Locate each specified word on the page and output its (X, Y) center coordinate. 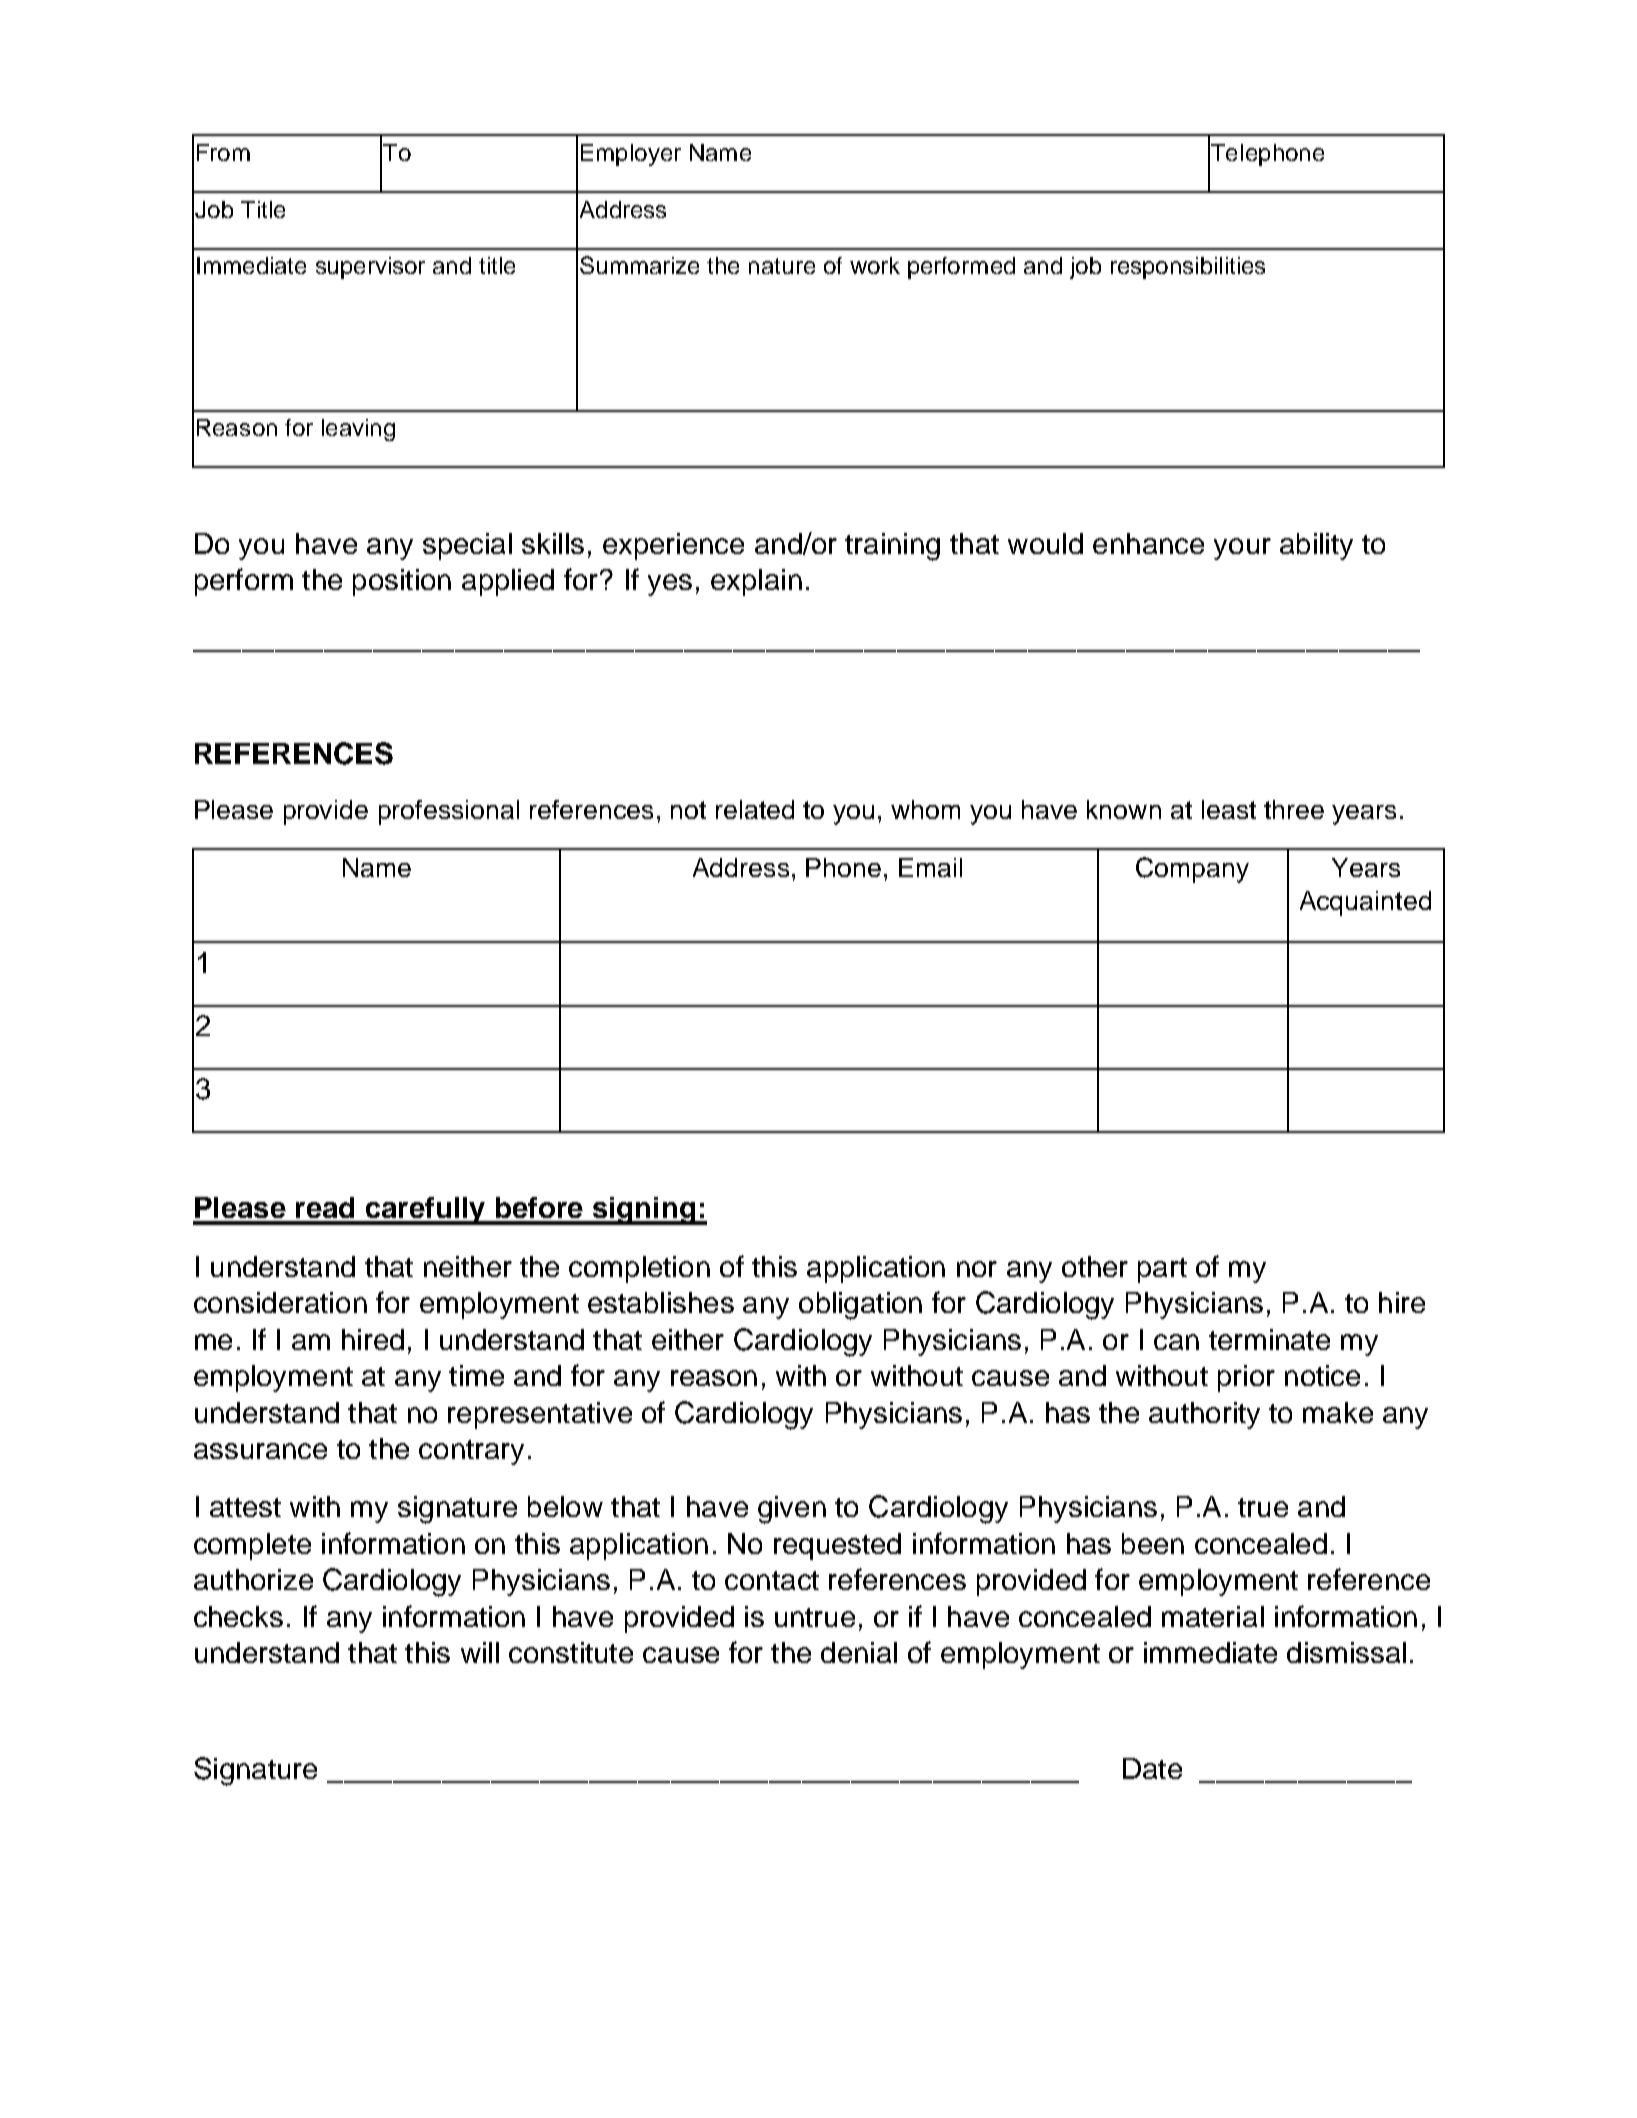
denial (859, 1652)
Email (930, 867)
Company (1192, 870)
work (875, 265)
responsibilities (1188, 268)
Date (1152, 1768)
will (480, 1652)
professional (449, 812)
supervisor (370, 268)
